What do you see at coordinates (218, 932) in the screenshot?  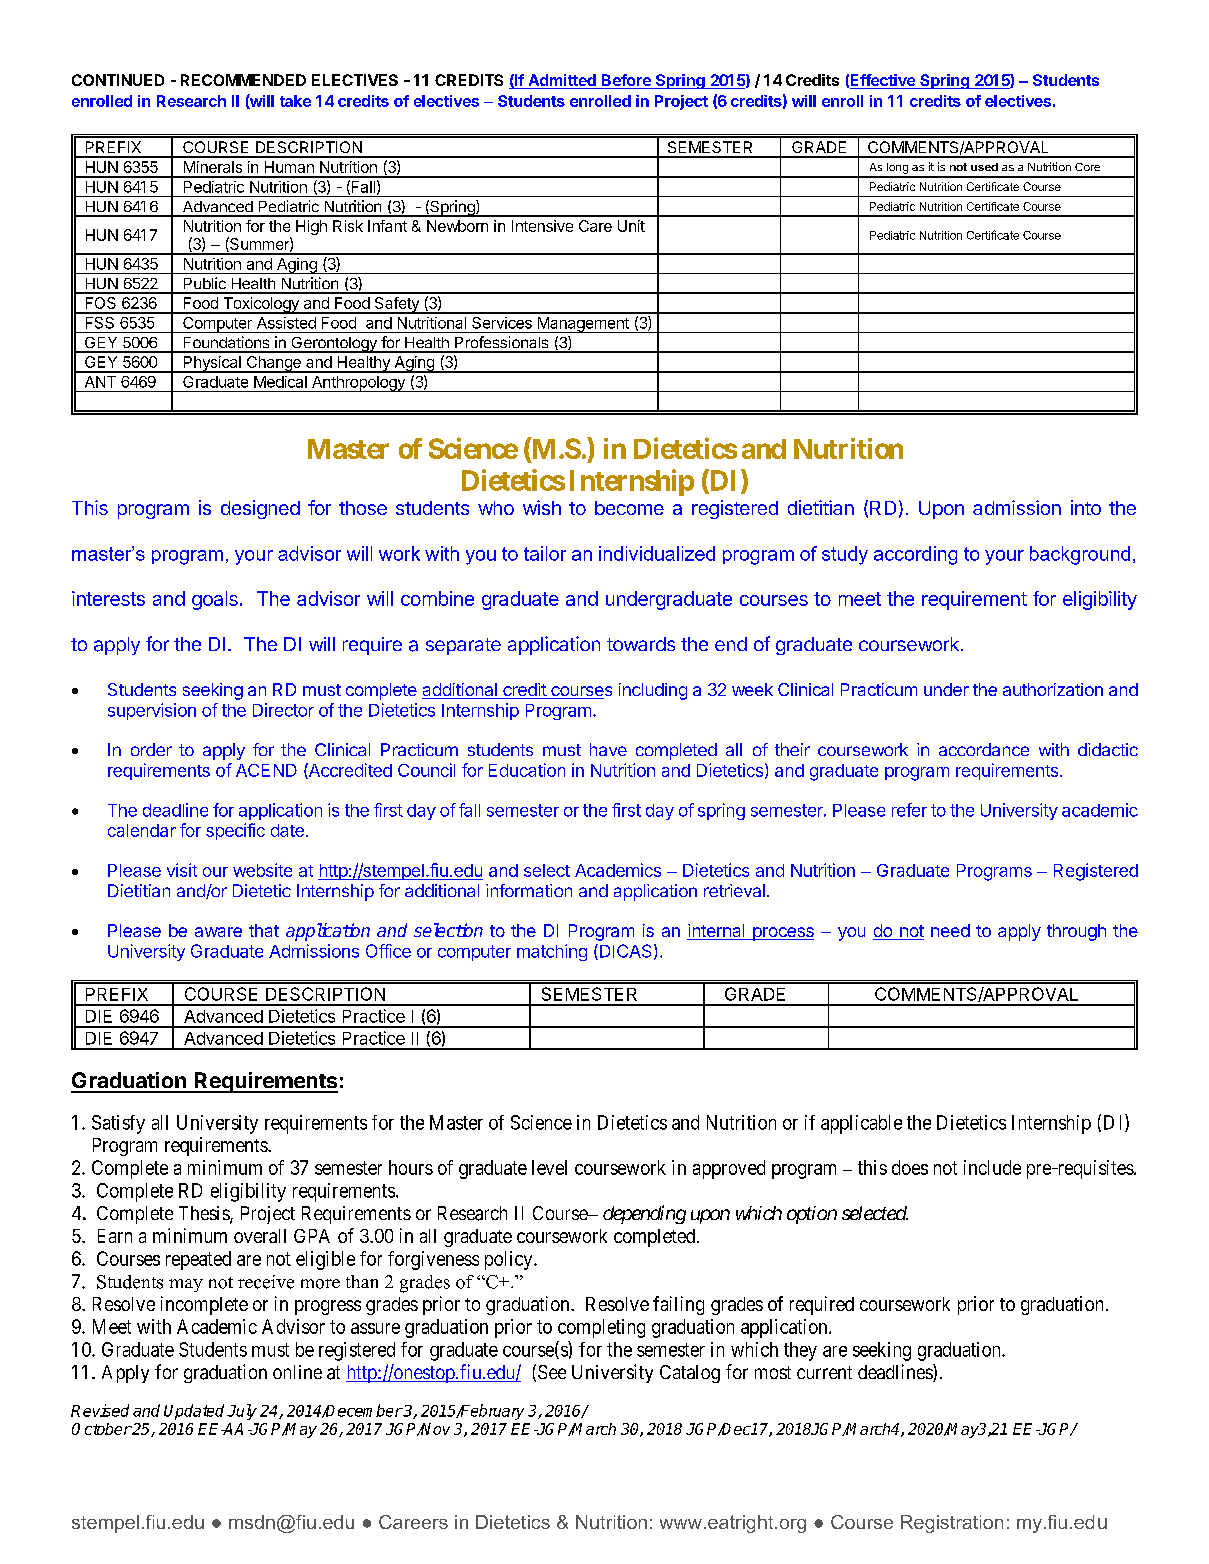 I see `aware` at bounding box center [218, 932].
